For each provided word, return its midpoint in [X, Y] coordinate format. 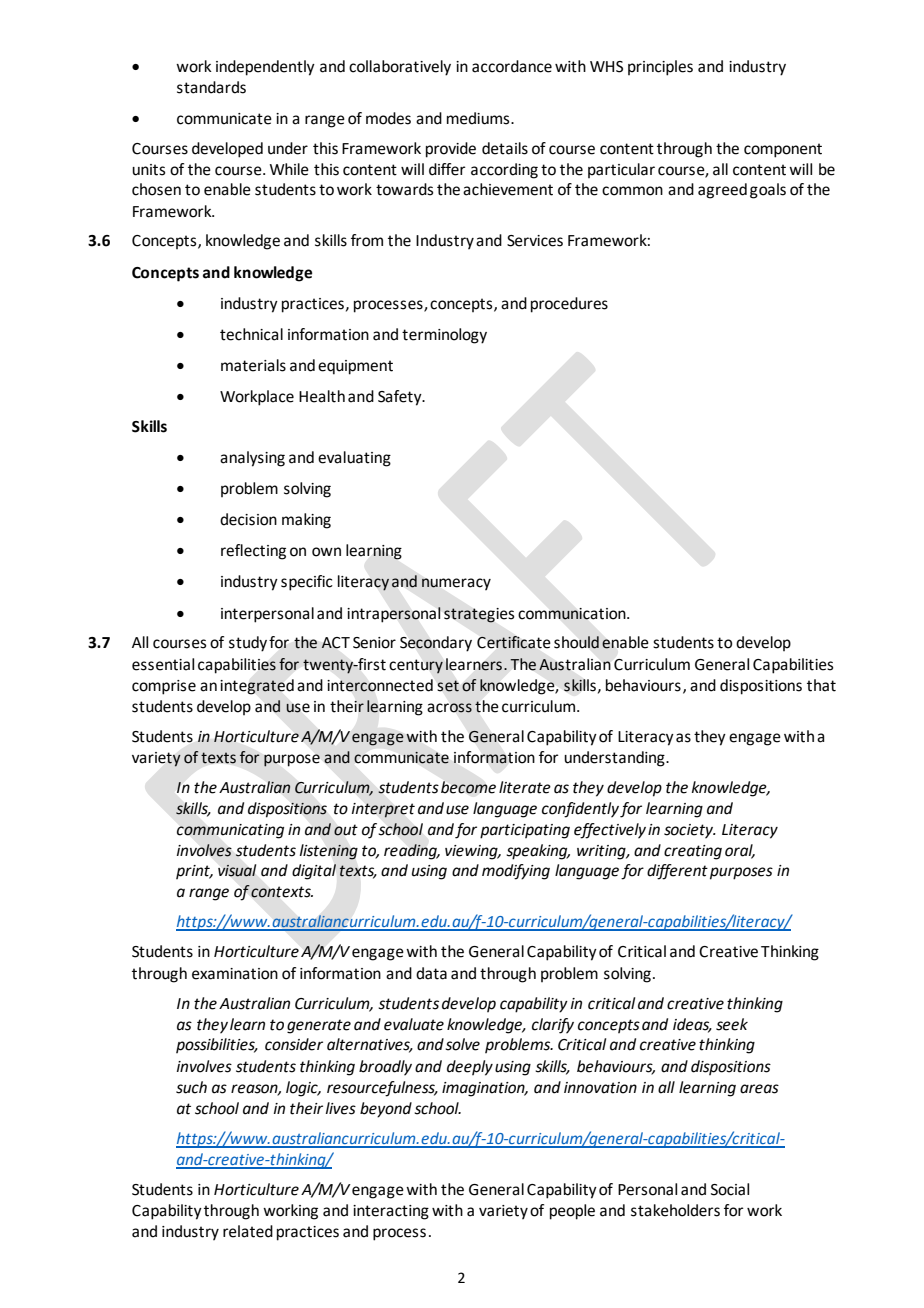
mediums [479, 118]
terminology [444, 336]
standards [211, 87]
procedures [569, 305]
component [783, 150]
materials [253, 365]
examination [235, 974]
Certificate [513, 642]
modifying [516, 872]
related [248, 1231]
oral [740, 851]
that [821, 685]
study [248, 644]
